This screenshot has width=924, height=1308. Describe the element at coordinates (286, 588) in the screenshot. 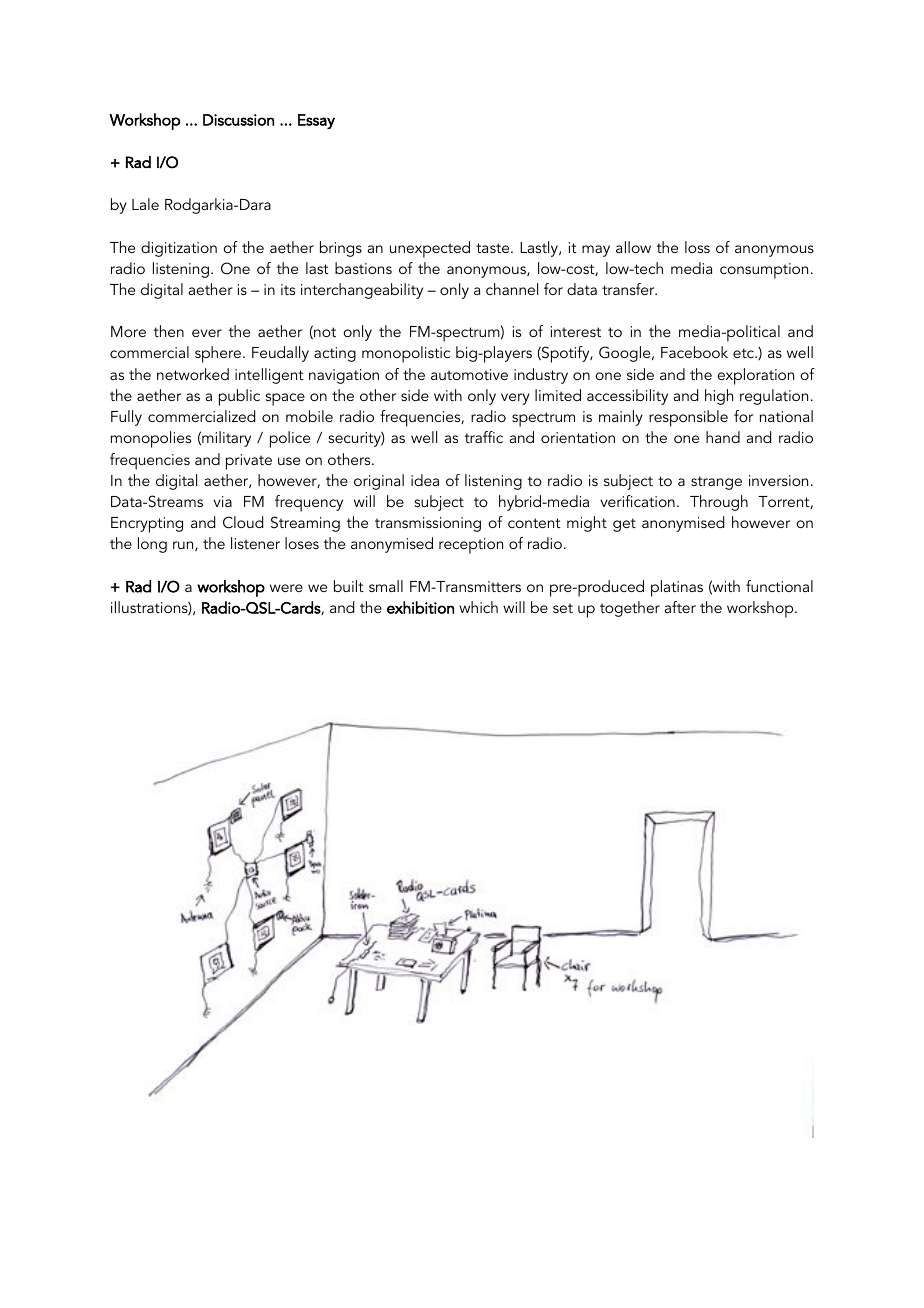

I see `were` at that location.
